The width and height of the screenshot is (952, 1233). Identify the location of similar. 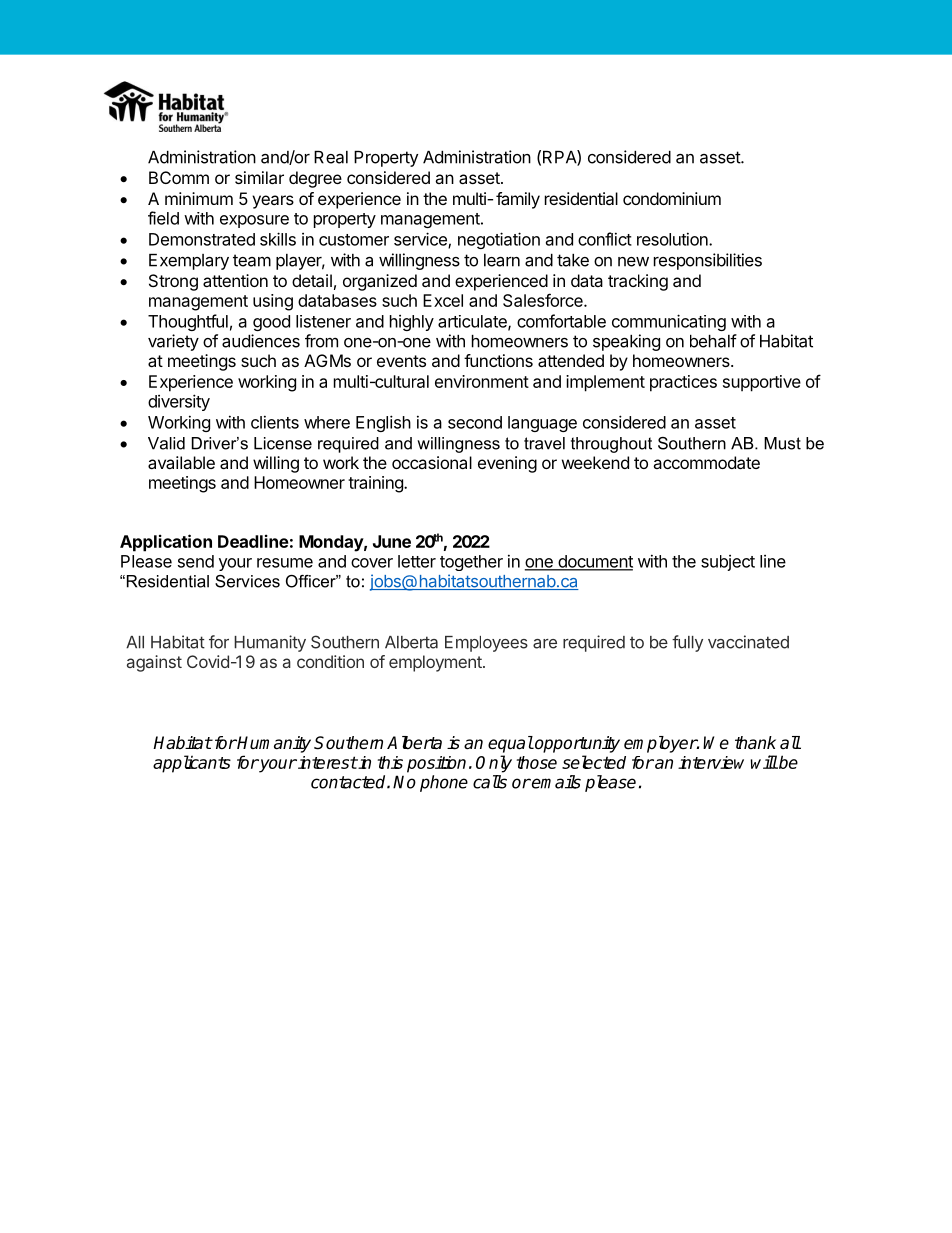
(259, 177).
